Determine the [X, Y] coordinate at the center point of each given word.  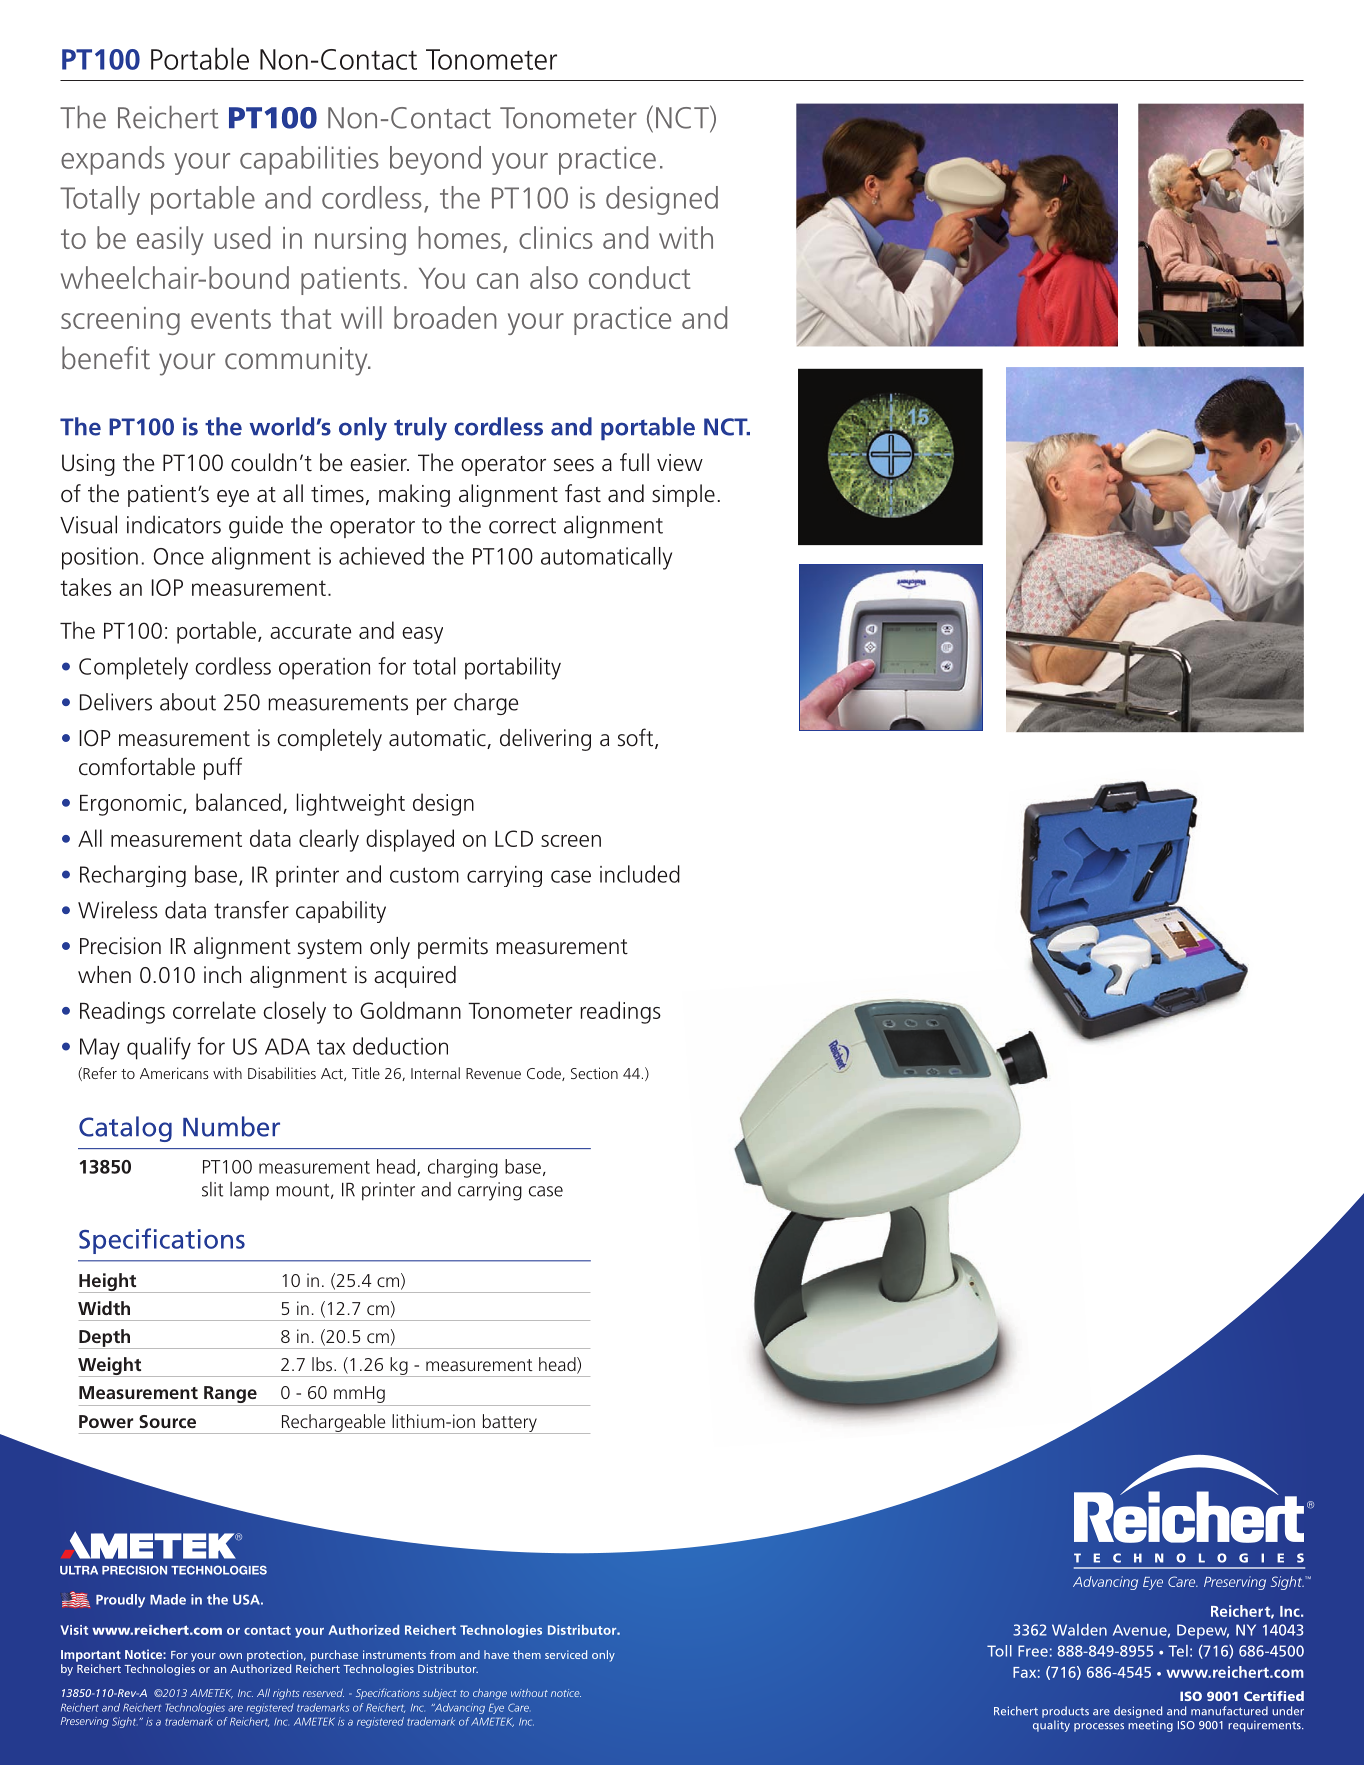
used [242, 237]
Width [104, 1308]
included [640, 874]
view [680, 463]
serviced [566, 1654]
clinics [556, 237]
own [230, 1656]
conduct [639, 277]
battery [509, 1424]
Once [179, 556]
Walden [1079, 1630]
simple [683, 495]
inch [222, 975]
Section [594, 1073]
